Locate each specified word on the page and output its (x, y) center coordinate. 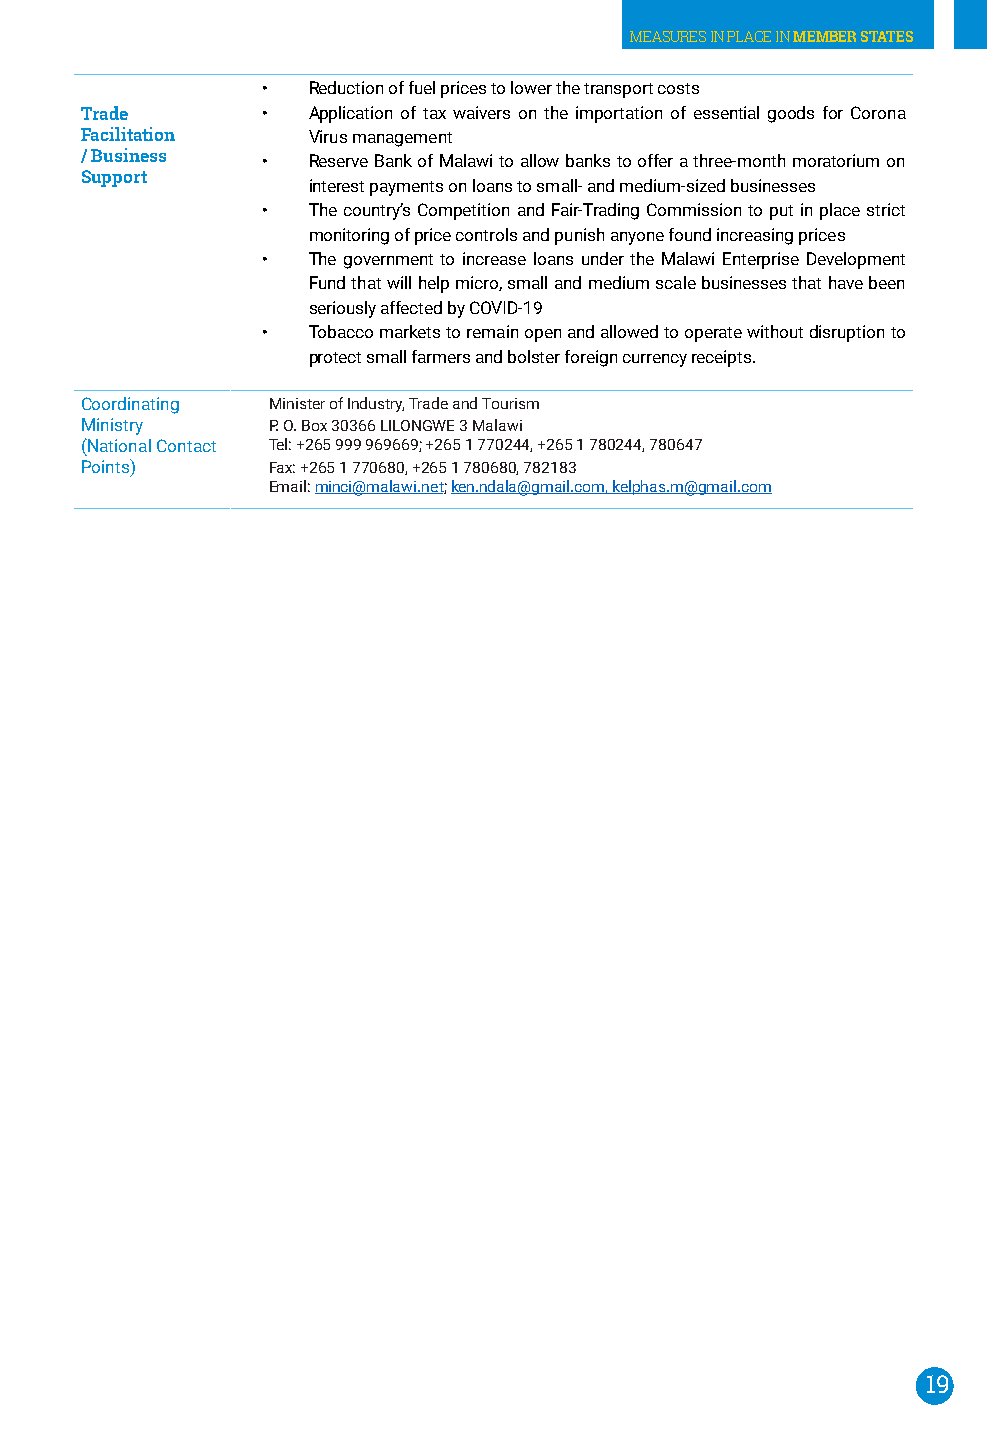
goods (791, 114)
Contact (186, 445)
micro (478, 283)
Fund (327, 282)
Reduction (346, 87)
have (846, 282)
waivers (481, 112)
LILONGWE (417, 425)
